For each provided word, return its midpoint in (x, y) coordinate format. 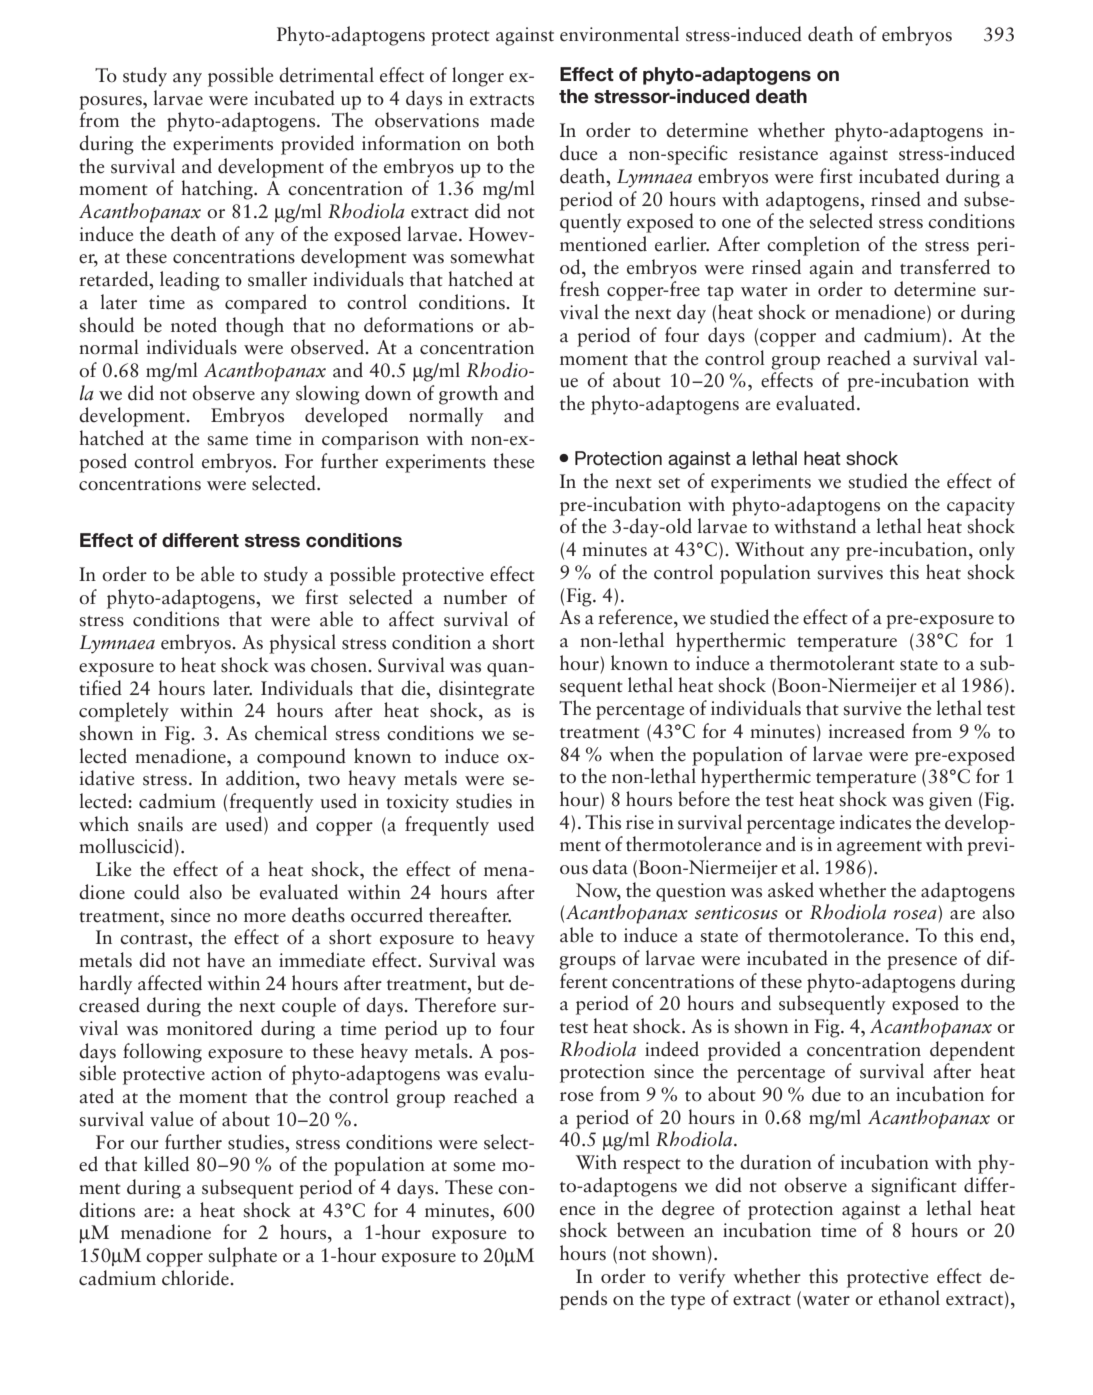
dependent (972, 1051)
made (512, 120)
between (651, 1230)
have (226, 960)
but (490, 983)
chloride (196, 1278)
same (228, 441)
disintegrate (486, 690)
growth (468, 395)
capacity (981, 506)
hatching (218, 190)
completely (124, 712)
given (950, 801)
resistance (778, 153)
